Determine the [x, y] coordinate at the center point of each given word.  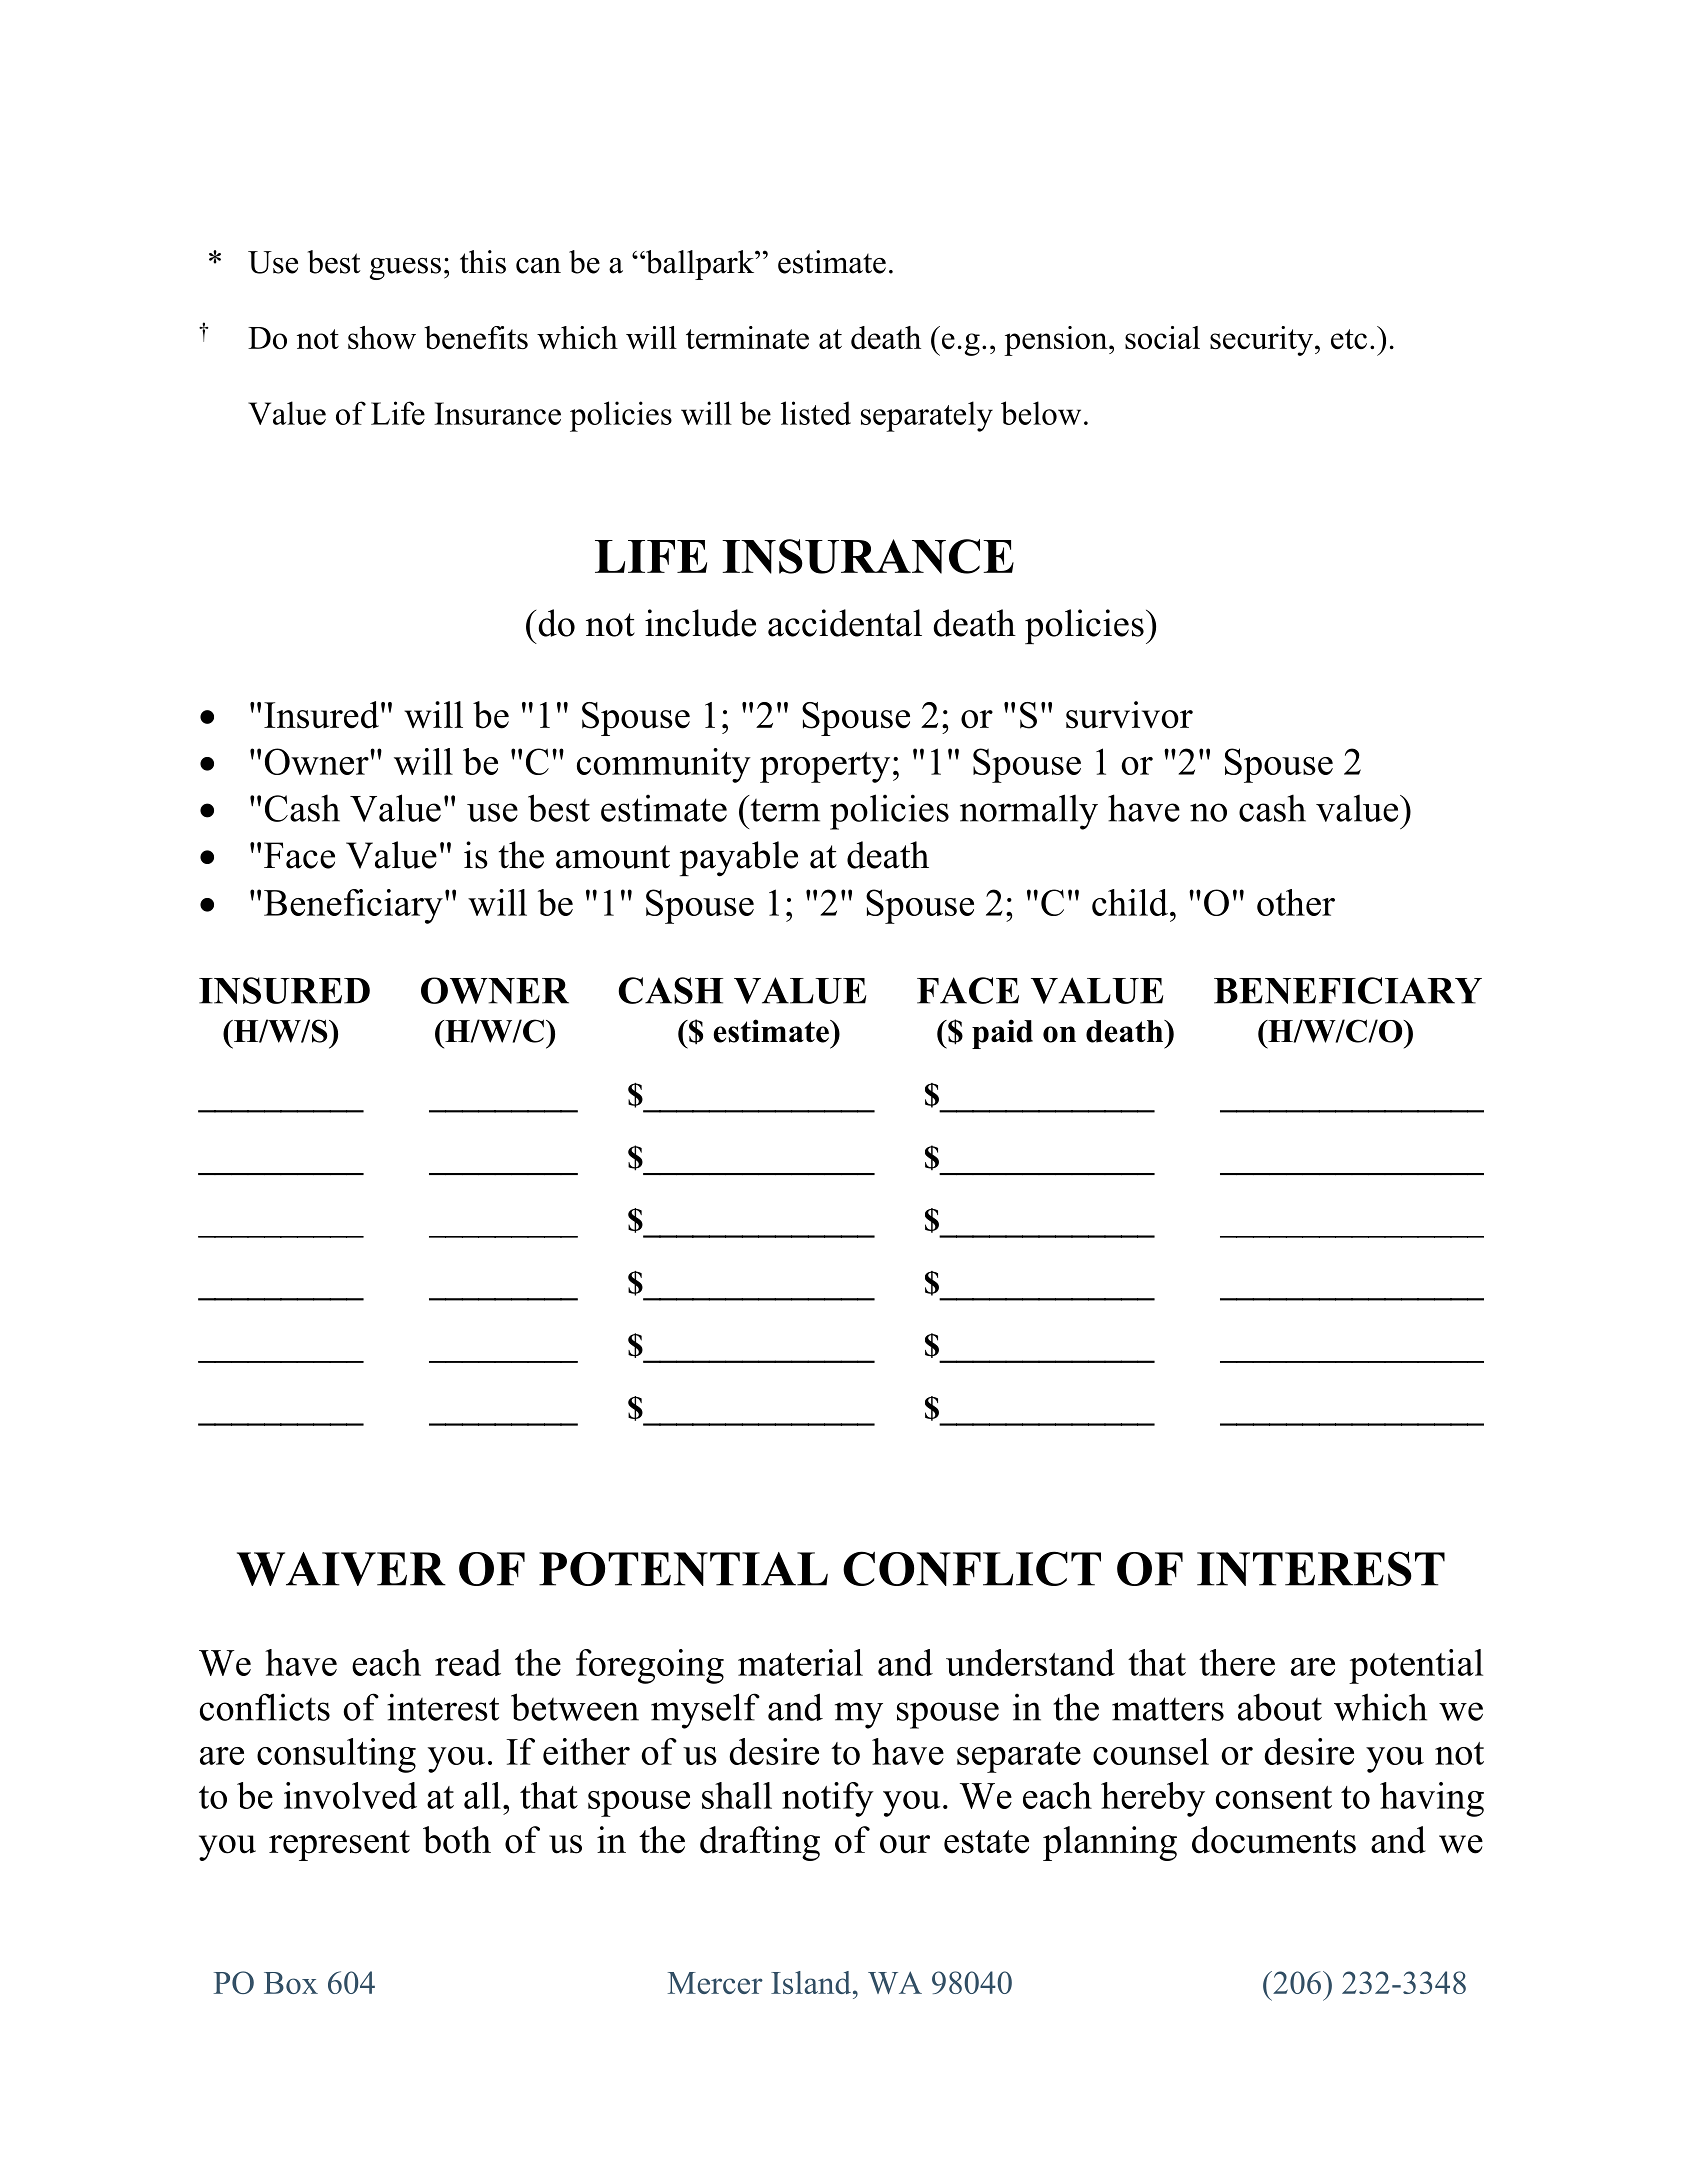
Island [812, 1982]
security [1263, 341]
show [382, 337]
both [457, 1840]
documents [1274, 1840]
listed [816, 413]
